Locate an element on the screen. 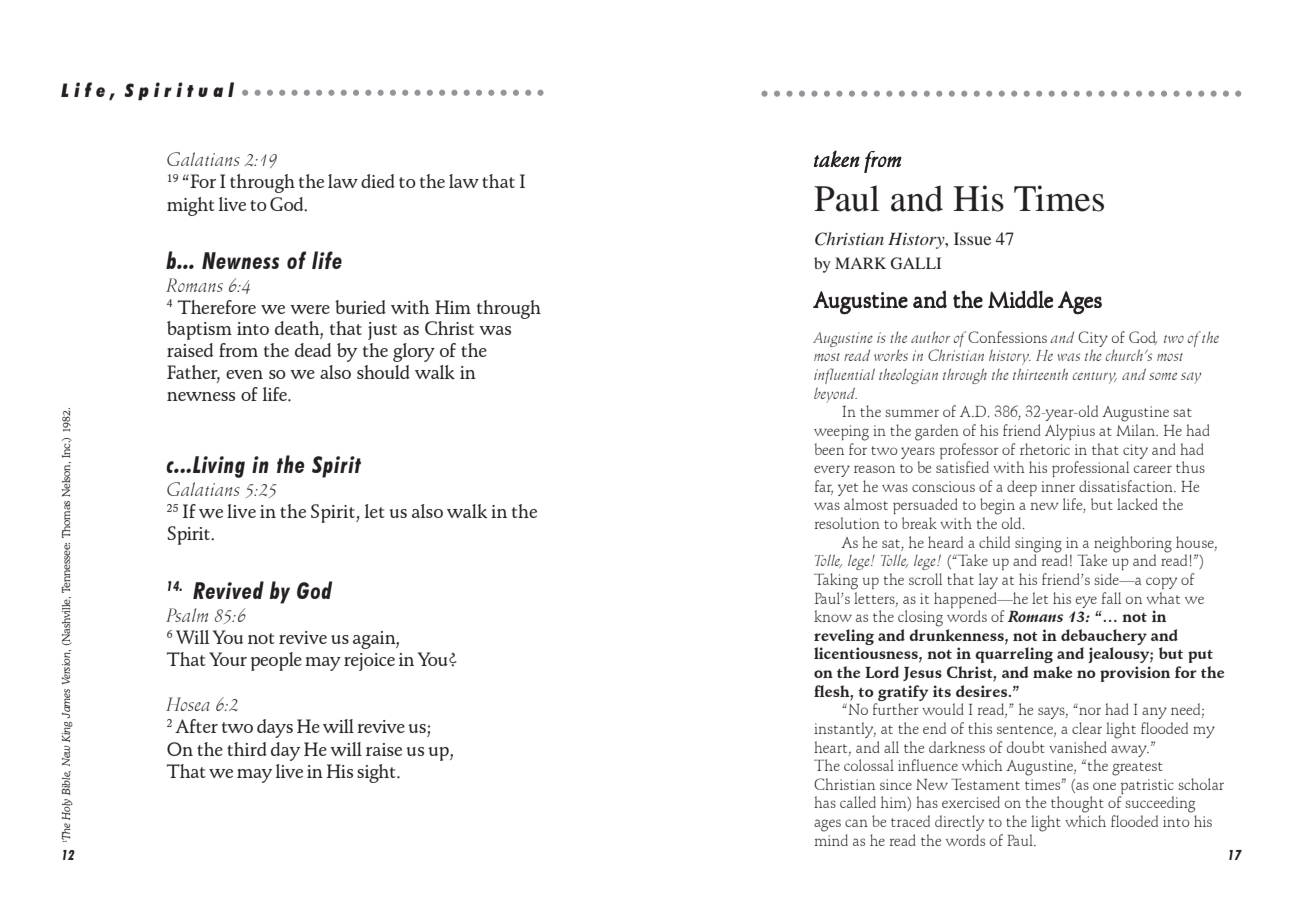 The image size is (1303, 924). even is located at coordinates (244, 374).
